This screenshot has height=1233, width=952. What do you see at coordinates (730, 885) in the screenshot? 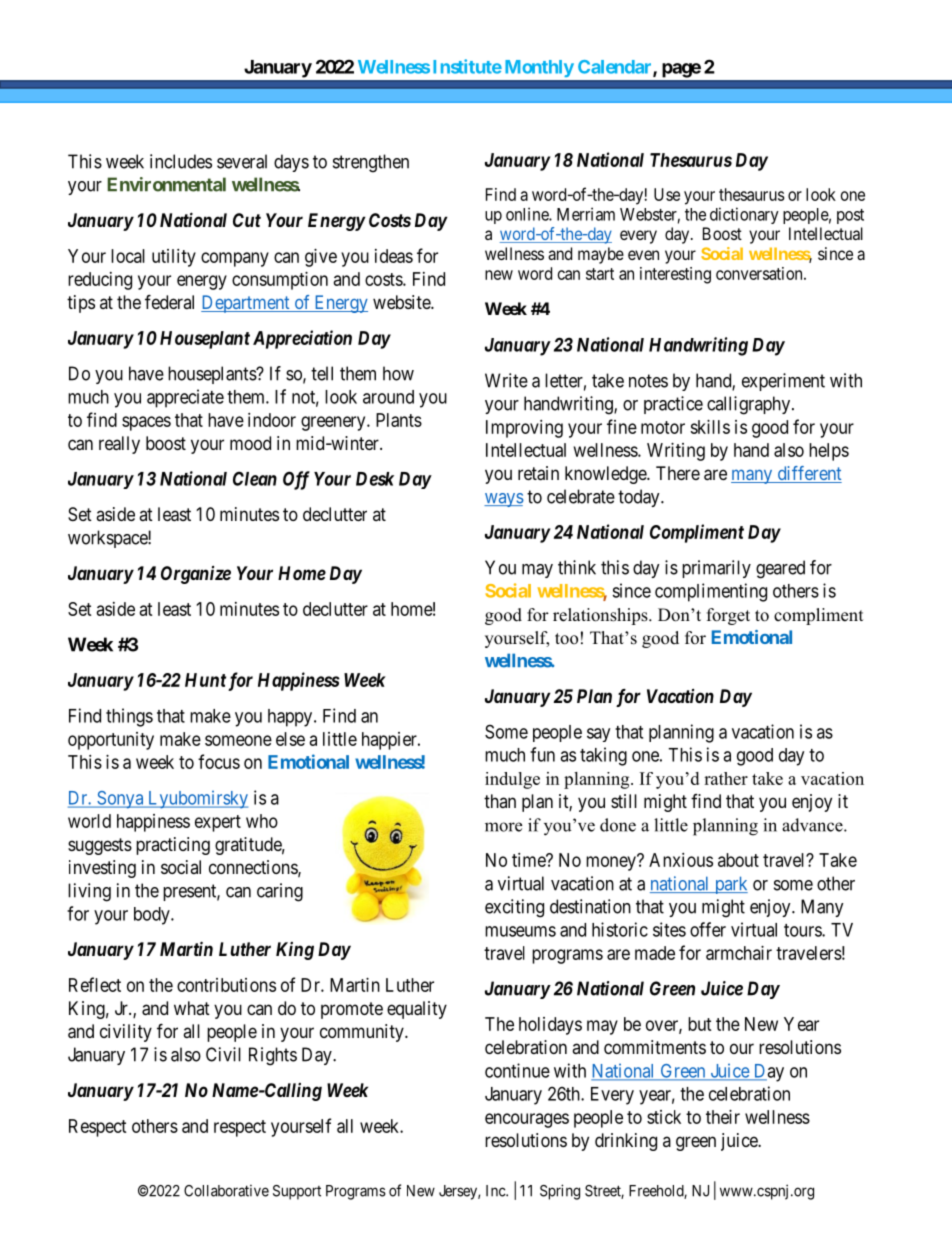
I see `park` at bounding box center [730, 885].
